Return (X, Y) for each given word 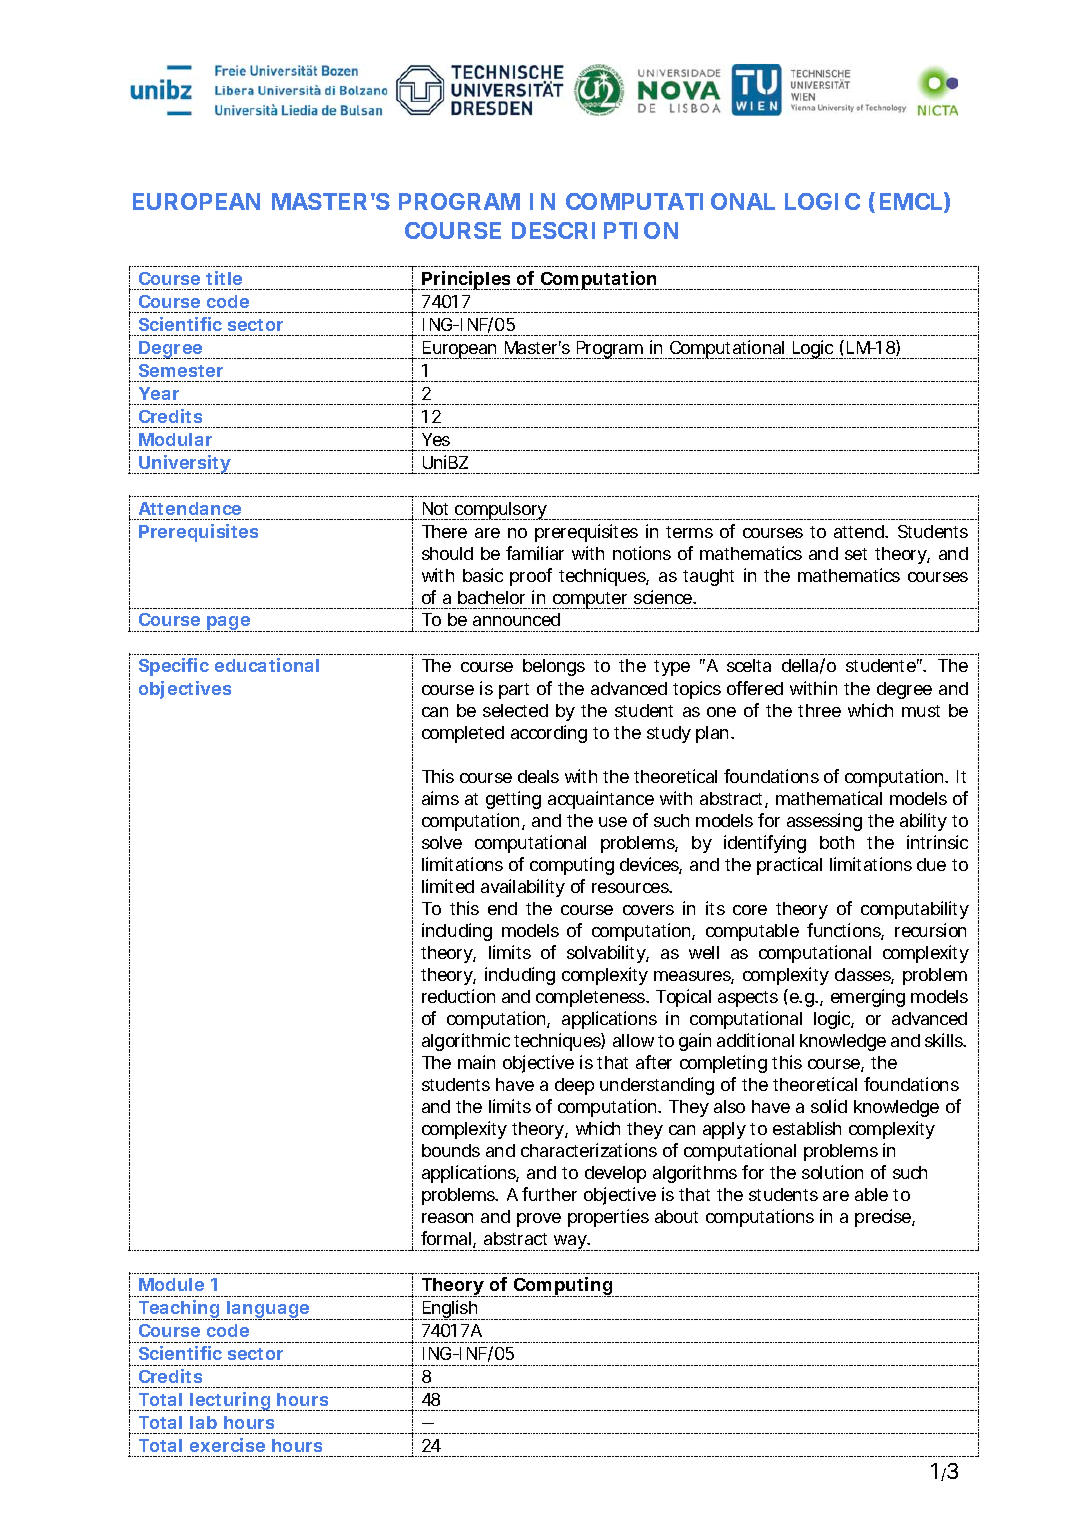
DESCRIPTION (595, 230)
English (450, 1310)
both (837, 842)
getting (513, 800)
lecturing (230, 1401)
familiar (535, 553)
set (856, 554)
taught (708, 577)
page (228, 624)
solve (442, 842)
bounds (451, 1150)
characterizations (589, 1150)
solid (829, 1106)
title (224, 278)
